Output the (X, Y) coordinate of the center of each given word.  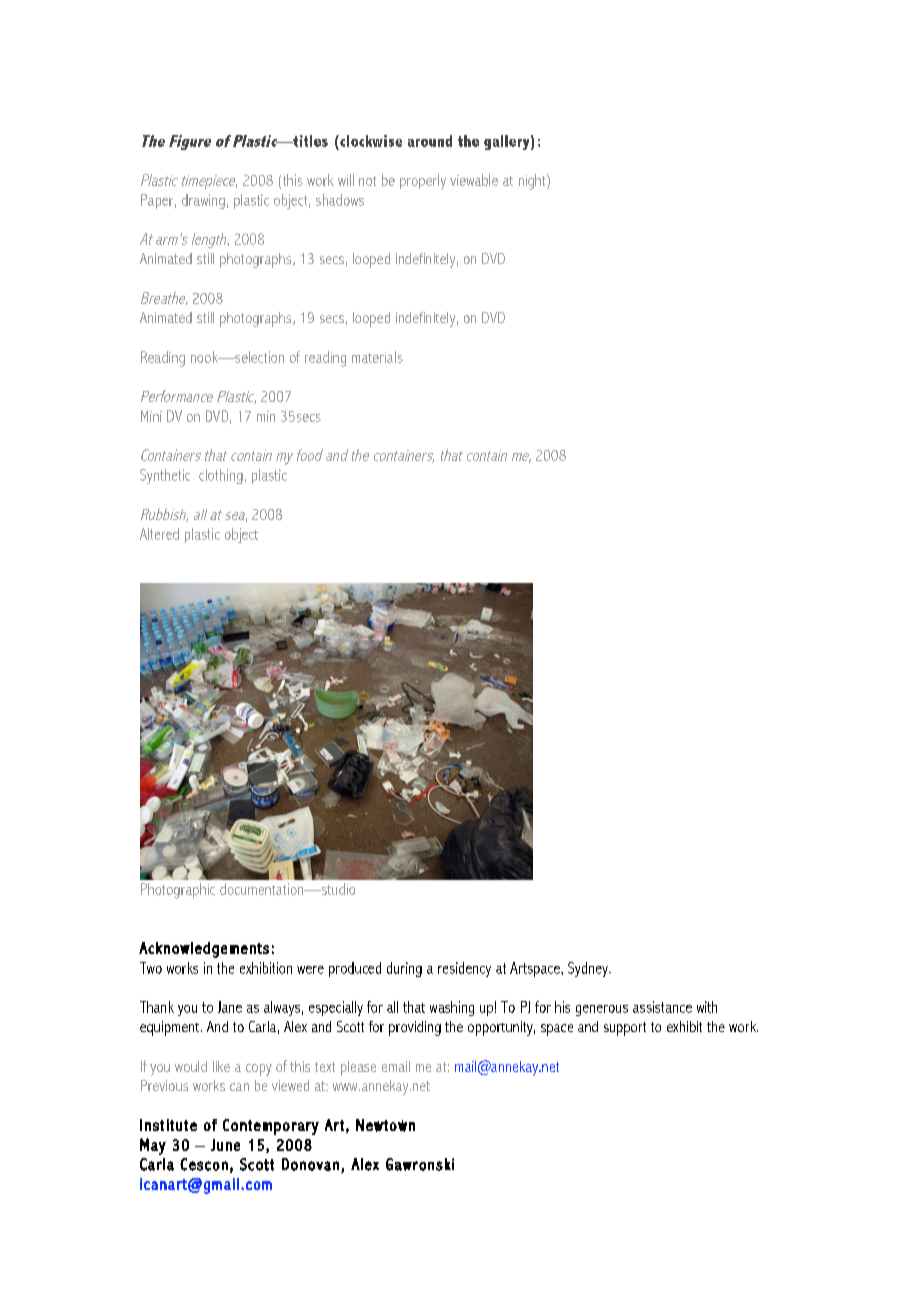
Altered (159, 534)
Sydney (589, 969)
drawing (203, 201)
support (625, 1029)
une (228, 1146)
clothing (221, 476)
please (358, 1068)
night (533, 182)
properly (423, 182)
